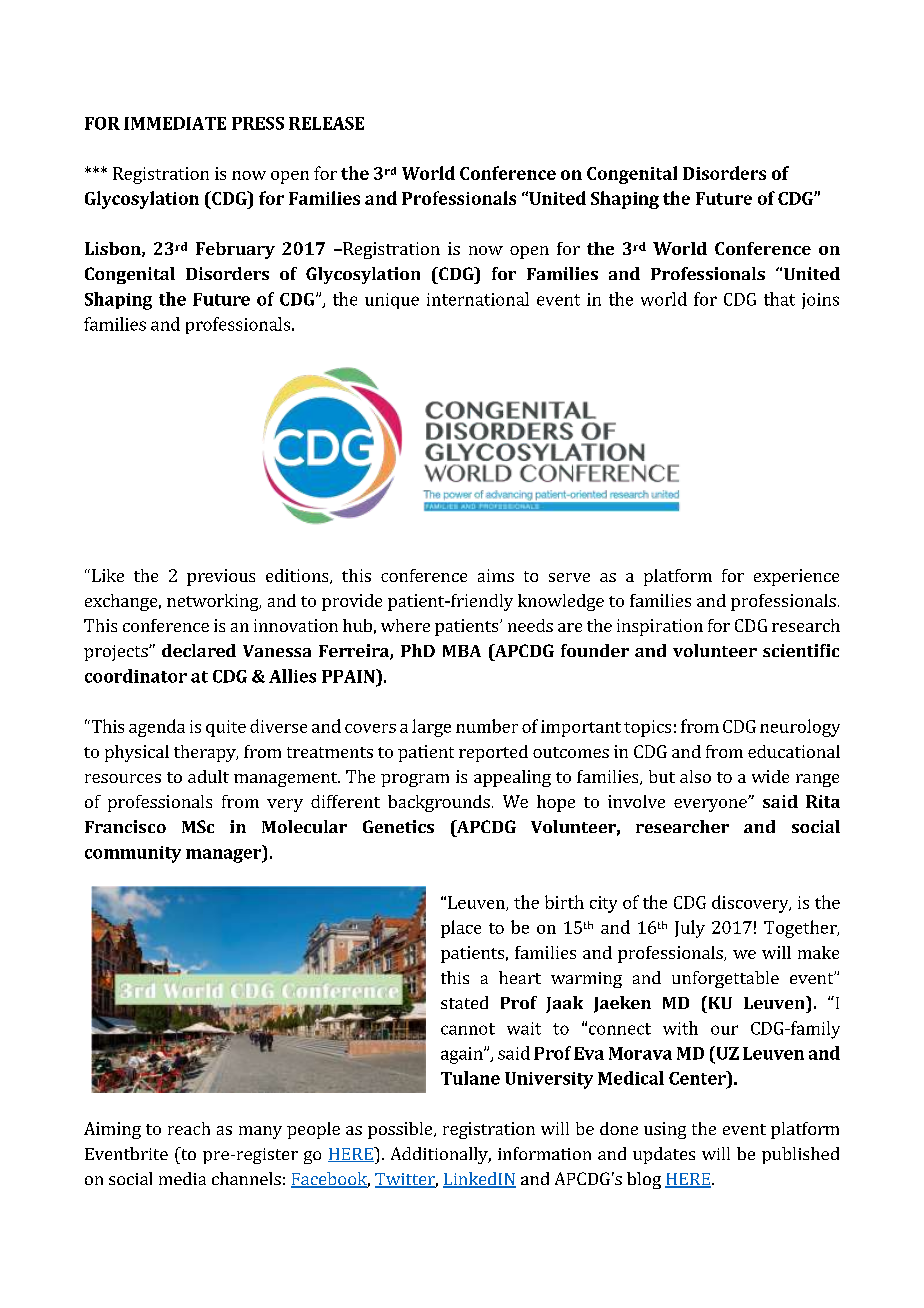 This screenshot has height=1308, width=924. Describe the element at coordinates (401, 1130) in the screenshot. I see `possible` at that location.
